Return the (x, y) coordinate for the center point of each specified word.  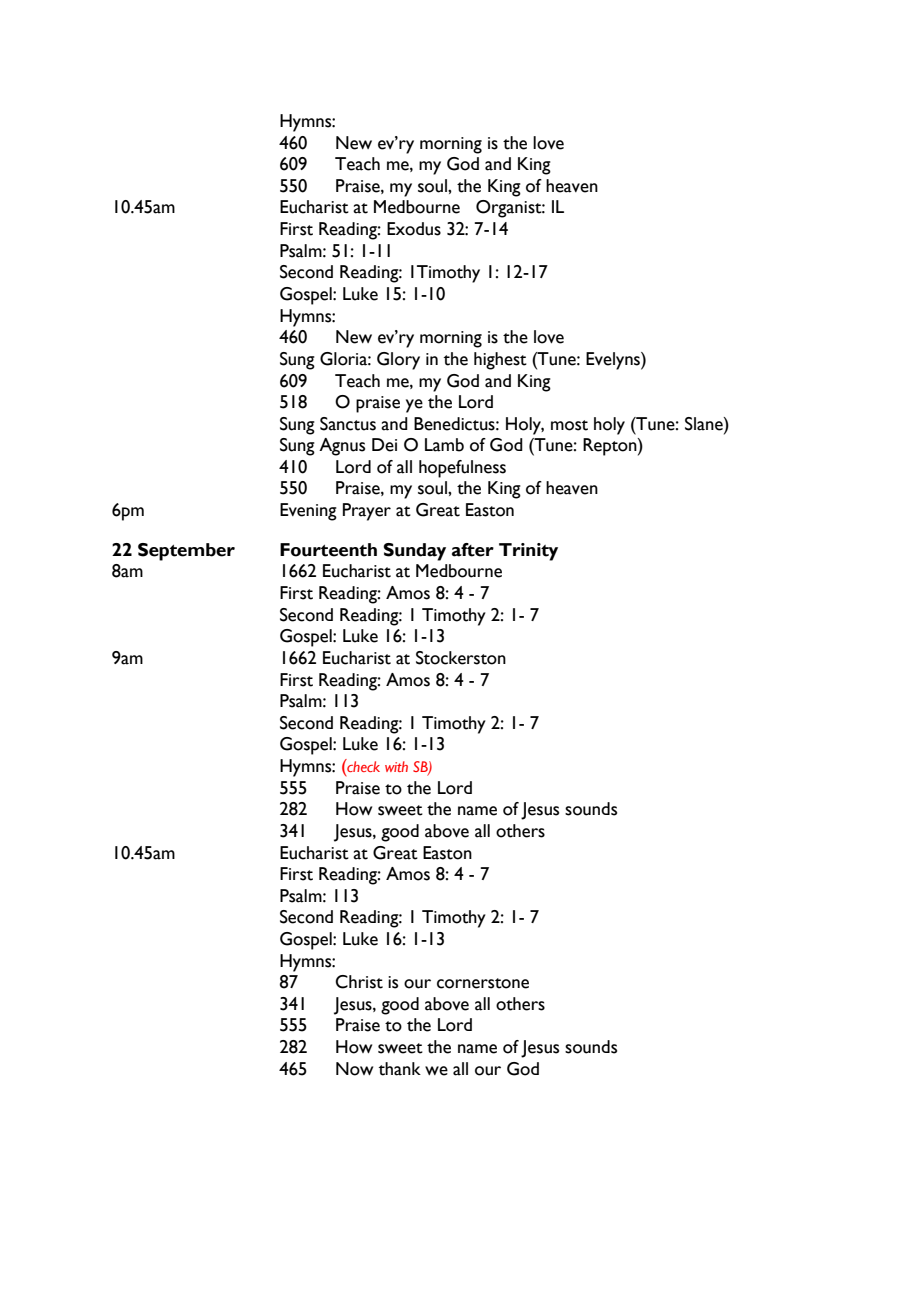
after (473, 550)
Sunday (414, 552)
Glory (398, 361)
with (396, 766)
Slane (705, 424)
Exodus (414, 229)
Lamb (444, 445)
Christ (359, 982)
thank (400, 1069)
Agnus (342, 447)
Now (354, 1069)
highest (500, 361)
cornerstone (483, 983)
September (186, 552)
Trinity (528, 552)
